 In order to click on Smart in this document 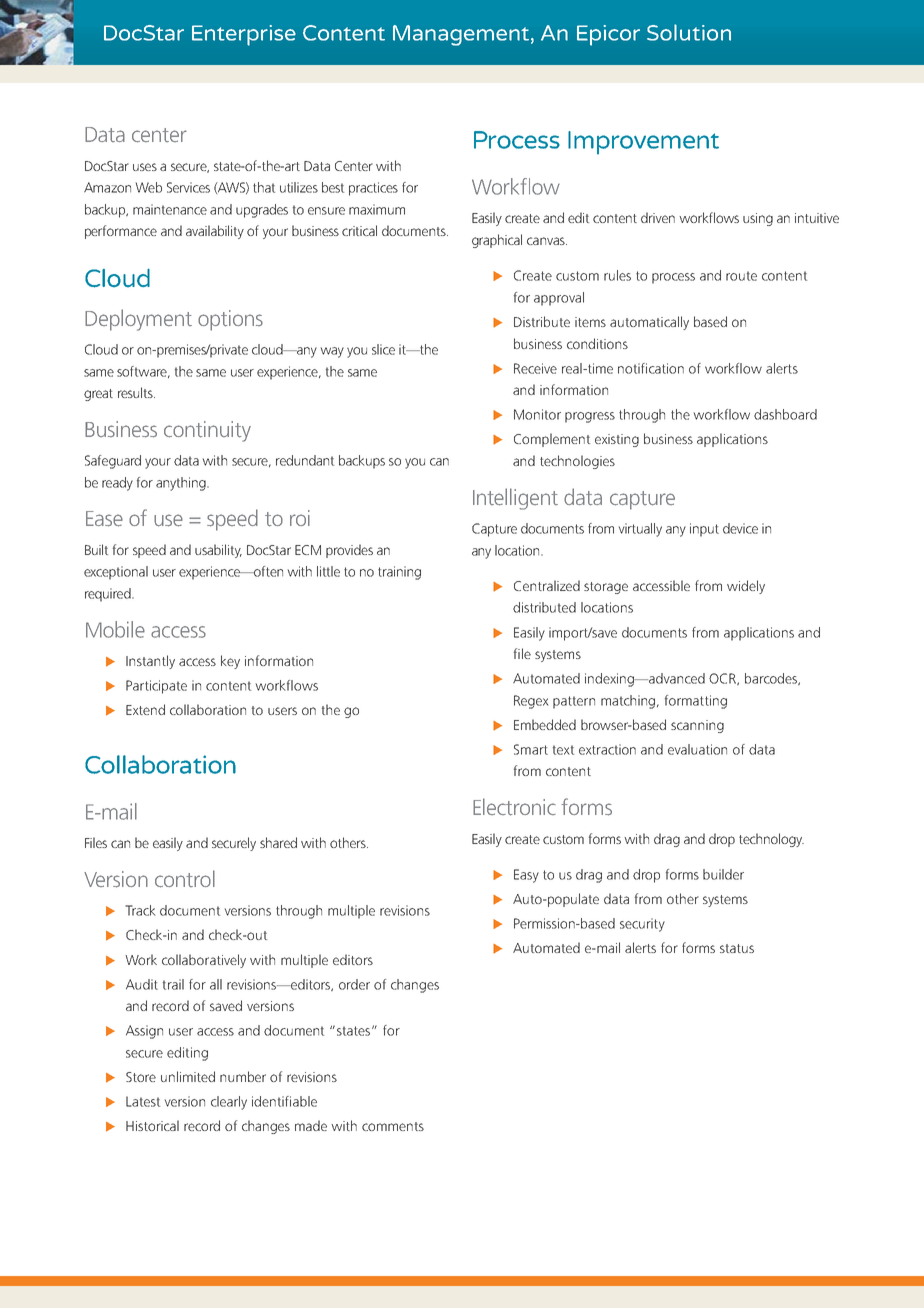, I will do `click(531, 749)`.
